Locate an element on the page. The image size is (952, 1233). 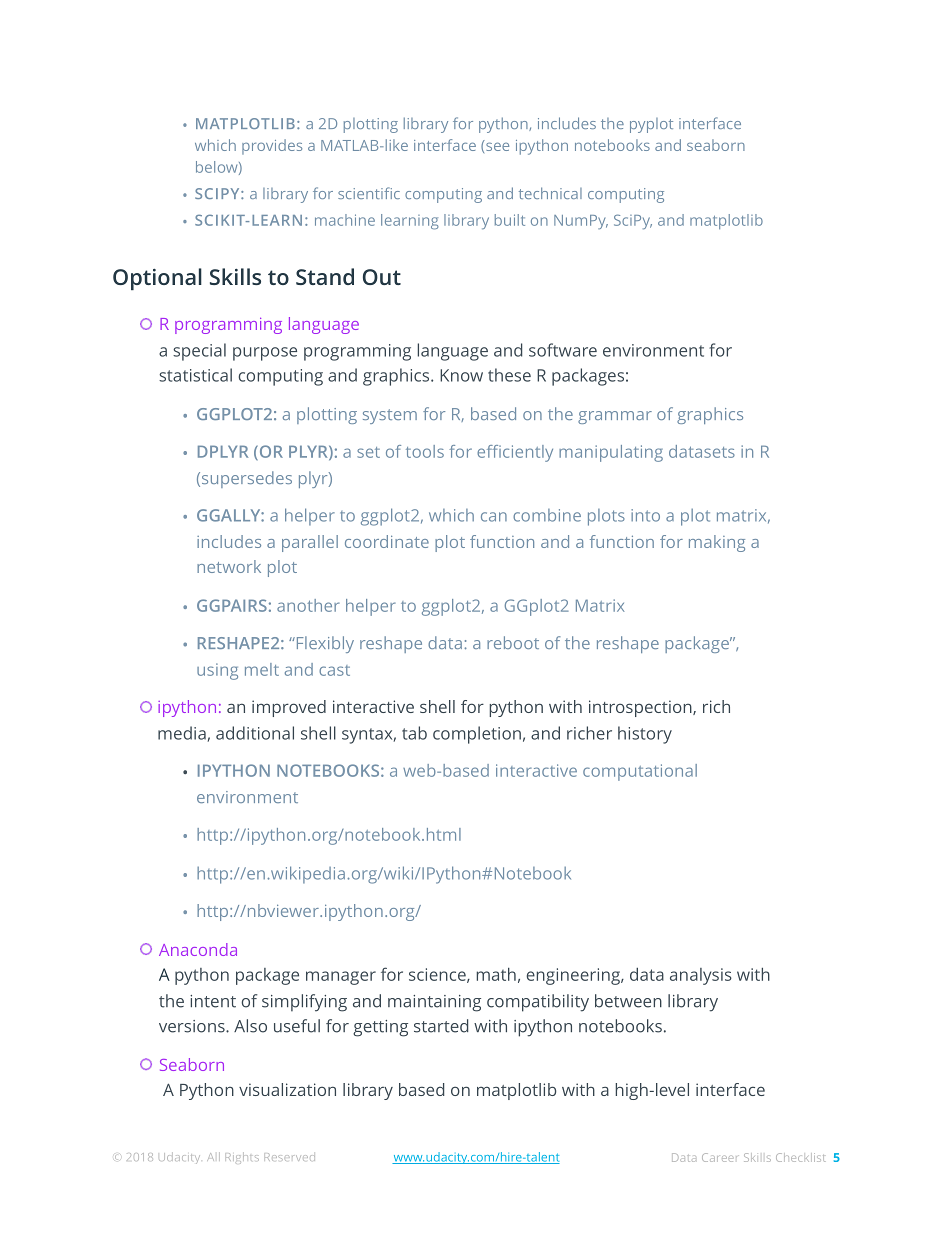
provides is located at coordinates (272, 147).
